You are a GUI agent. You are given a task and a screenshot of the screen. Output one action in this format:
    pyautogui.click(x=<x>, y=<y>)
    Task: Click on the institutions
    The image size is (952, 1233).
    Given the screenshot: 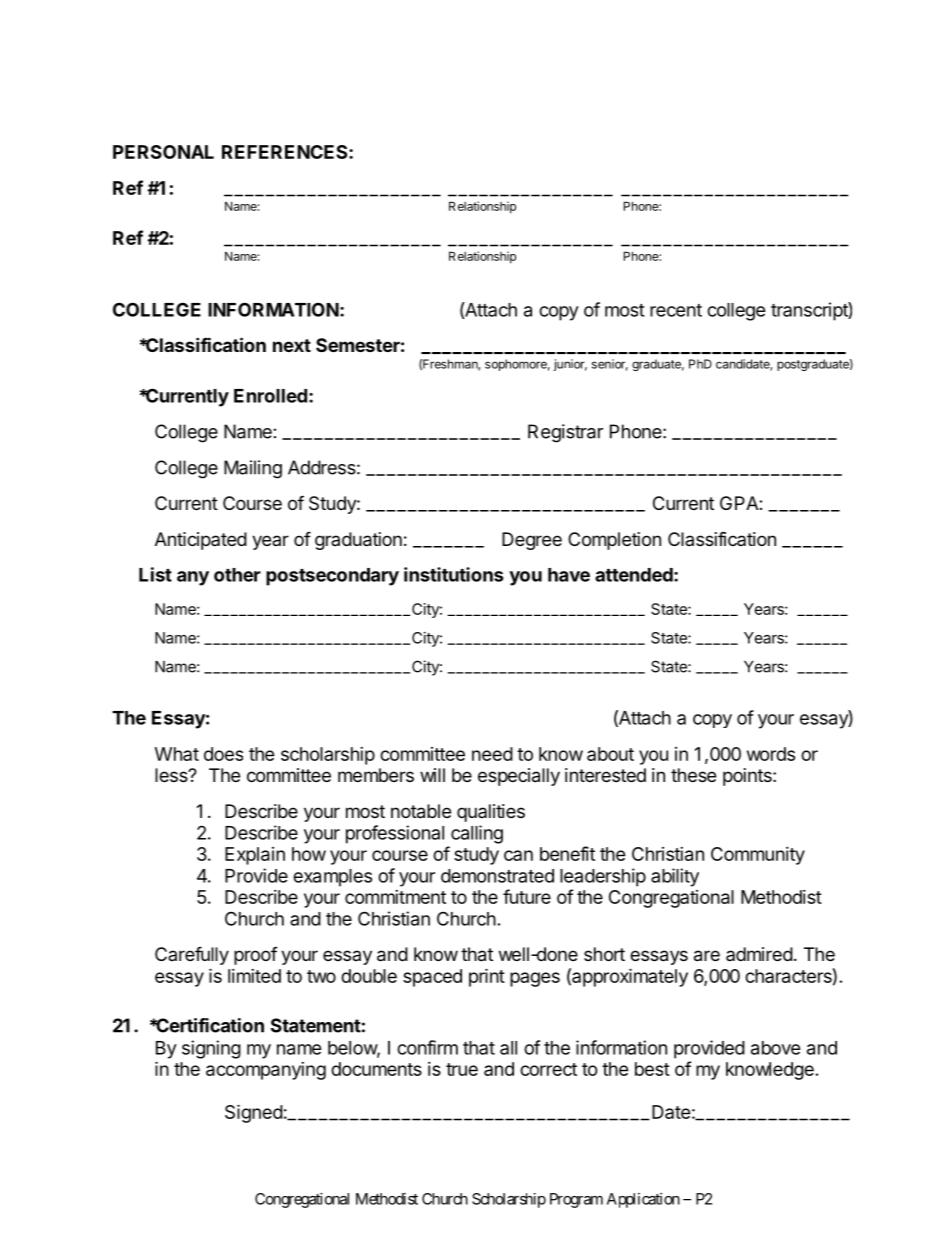 What is the action you would take?
    pyautogui.click(x=454, y=574)
